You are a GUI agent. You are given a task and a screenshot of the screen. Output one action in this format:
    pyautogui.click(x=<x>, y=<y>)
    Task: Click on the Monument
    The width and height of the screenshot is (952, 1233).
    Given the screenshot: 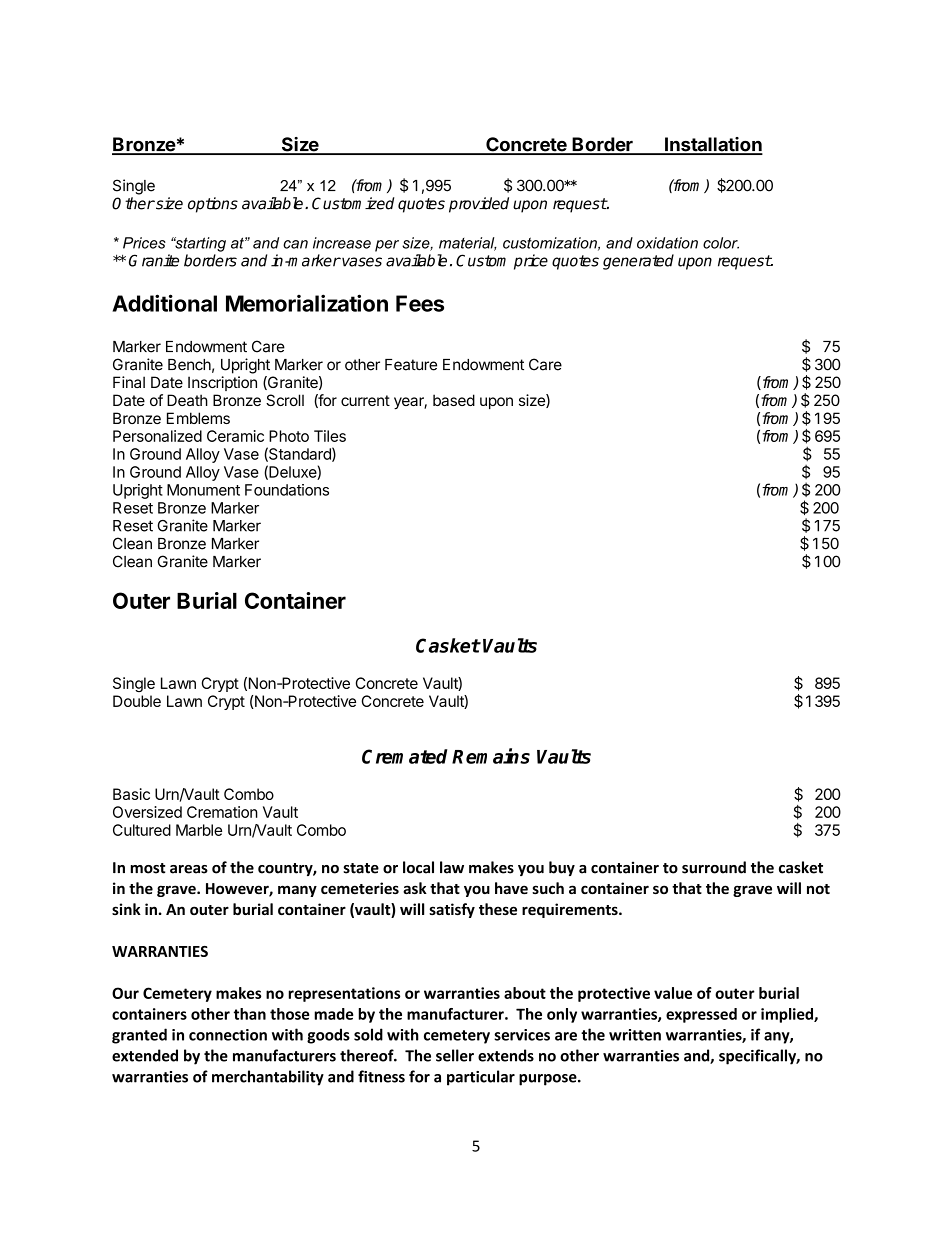 What is the action you would take?
    pyautogui.click(x=203, y=490)
